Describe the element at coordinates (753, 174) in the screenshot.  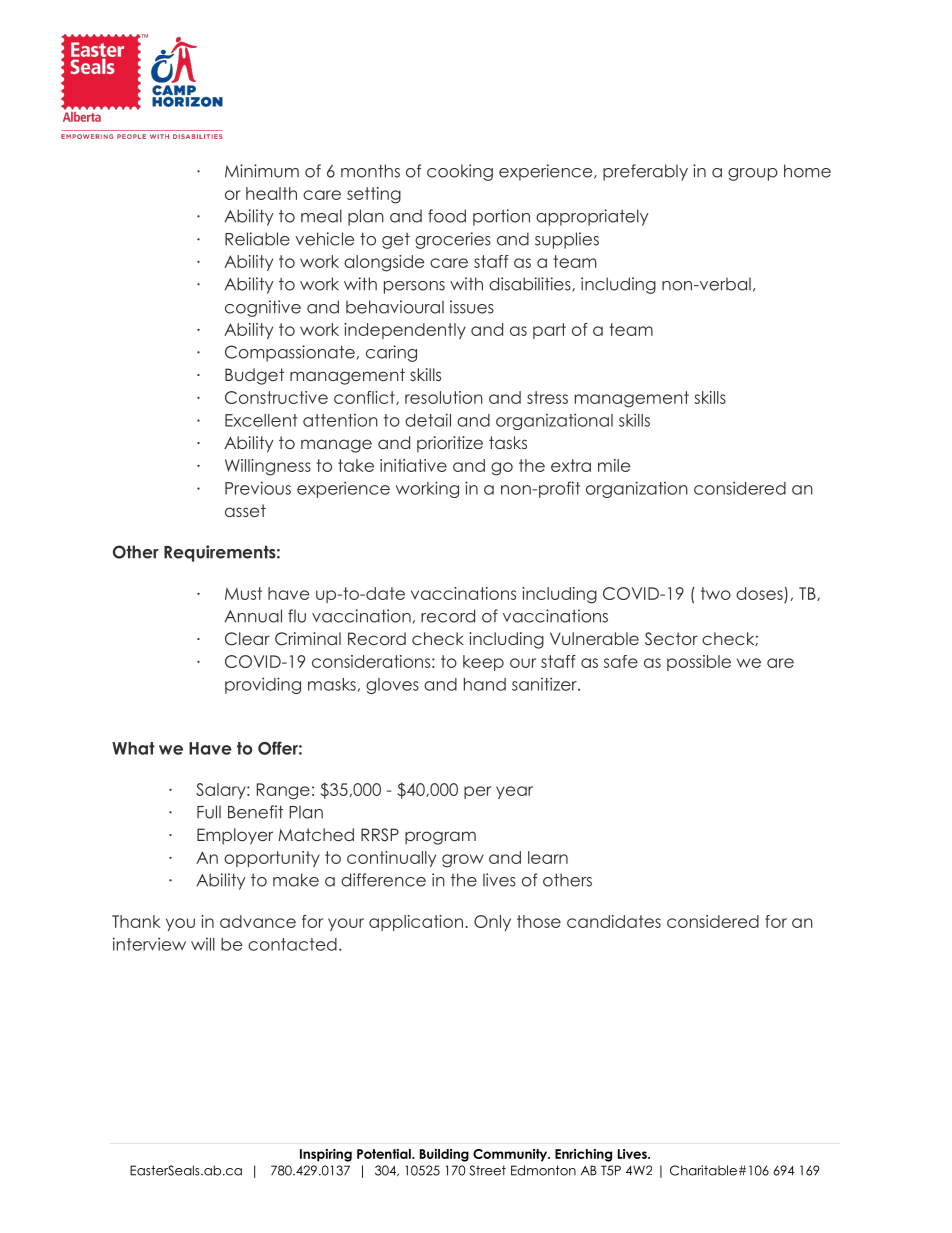
I see `group` at that location.
